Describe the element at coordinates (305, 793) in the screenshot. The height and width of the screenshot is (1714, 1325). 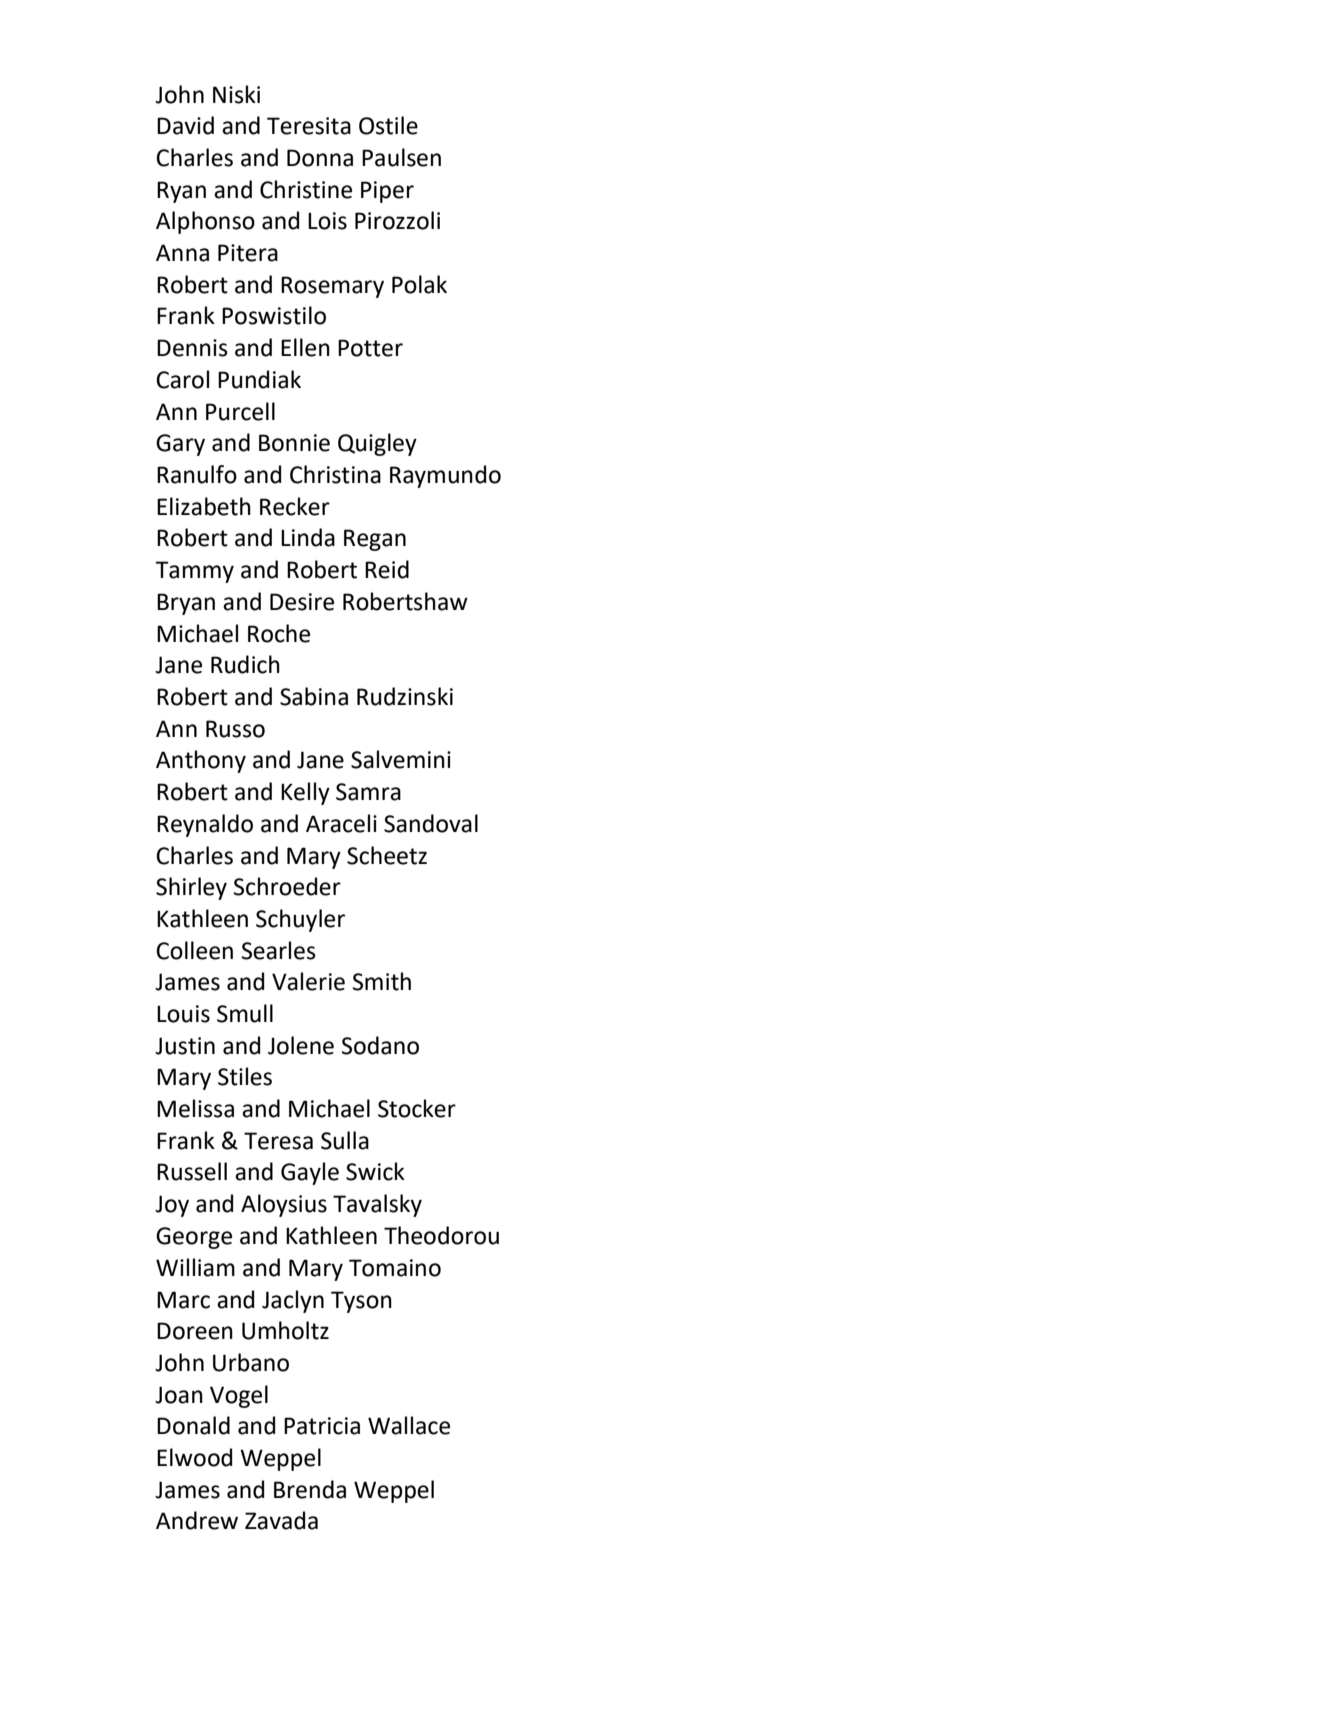
I see `Kelly` at that location.
